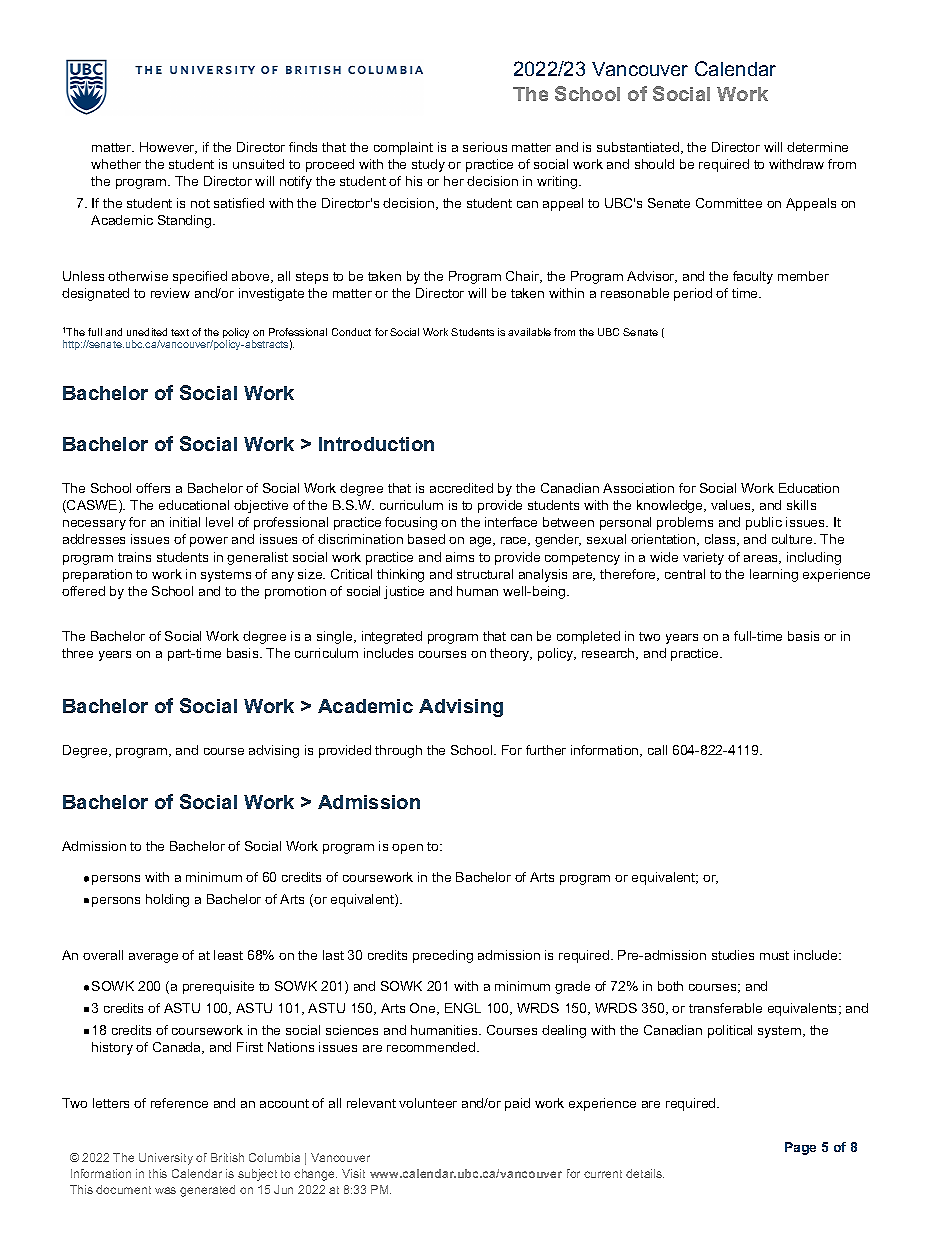 The height and width of the screenshot is (1233, 952). Describe the element at coordinates (460, 557) in the screenshot. I see `aims` at that location.
